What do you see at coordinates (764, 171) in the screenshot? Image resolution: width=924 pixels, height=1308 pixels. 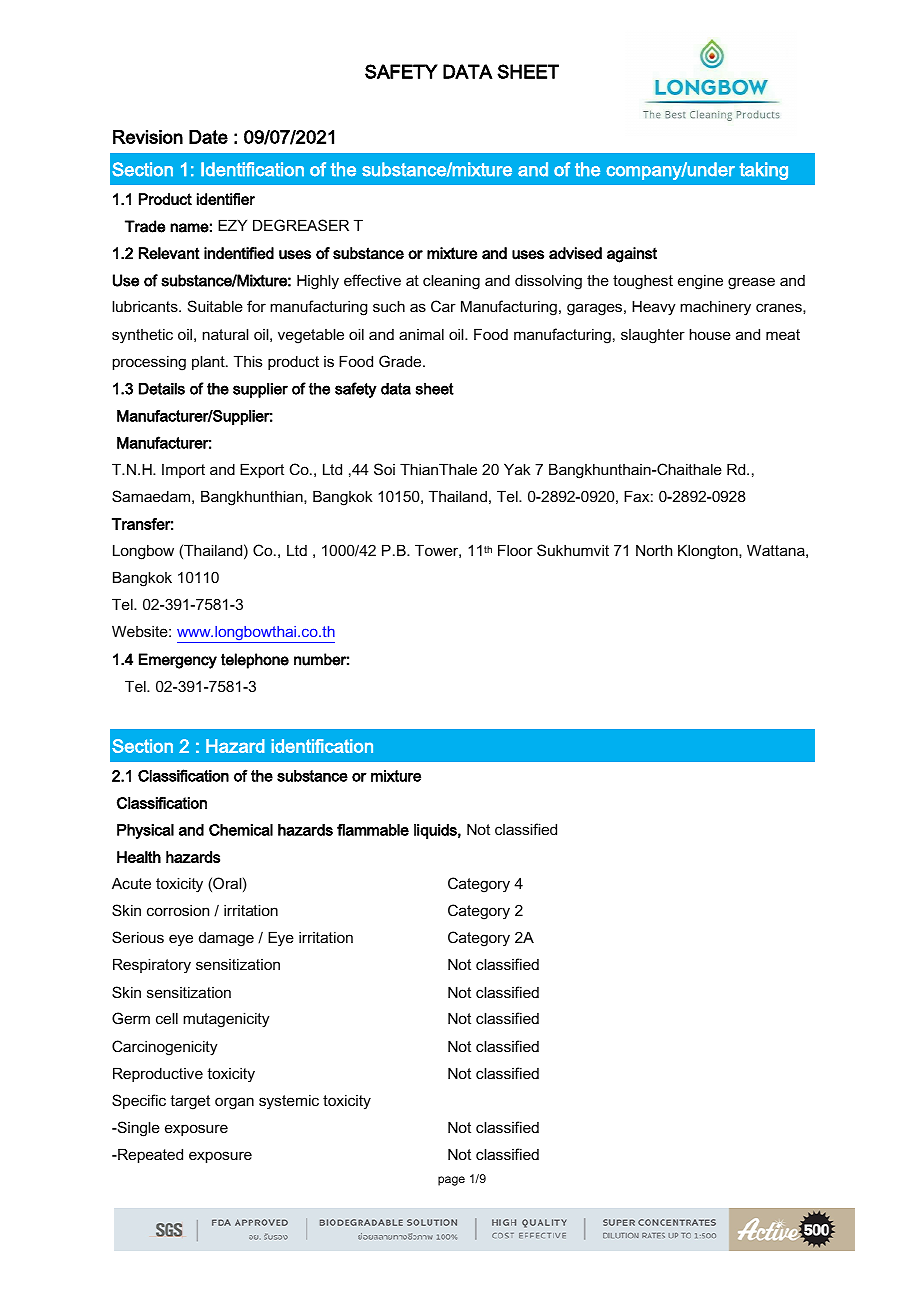 I see `taking` at bounding box center [764, 171].
